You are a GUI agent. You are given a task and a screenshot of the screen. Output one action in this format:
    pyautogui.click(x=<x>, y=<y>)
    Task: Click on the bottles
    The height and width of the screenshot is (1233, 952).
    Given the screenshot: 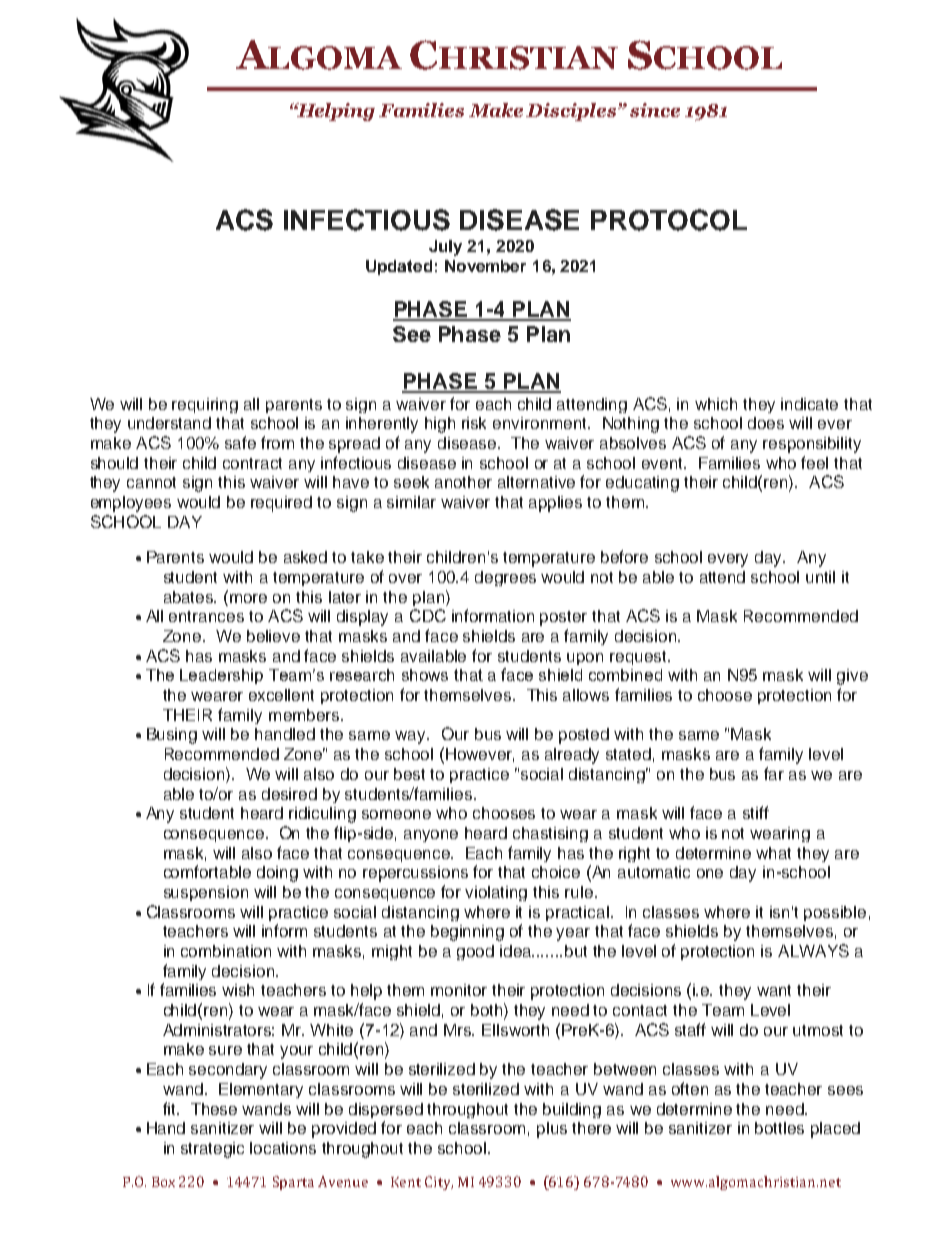 What is the action you would take?
    pyautogui.click(x=779, y=1128)
